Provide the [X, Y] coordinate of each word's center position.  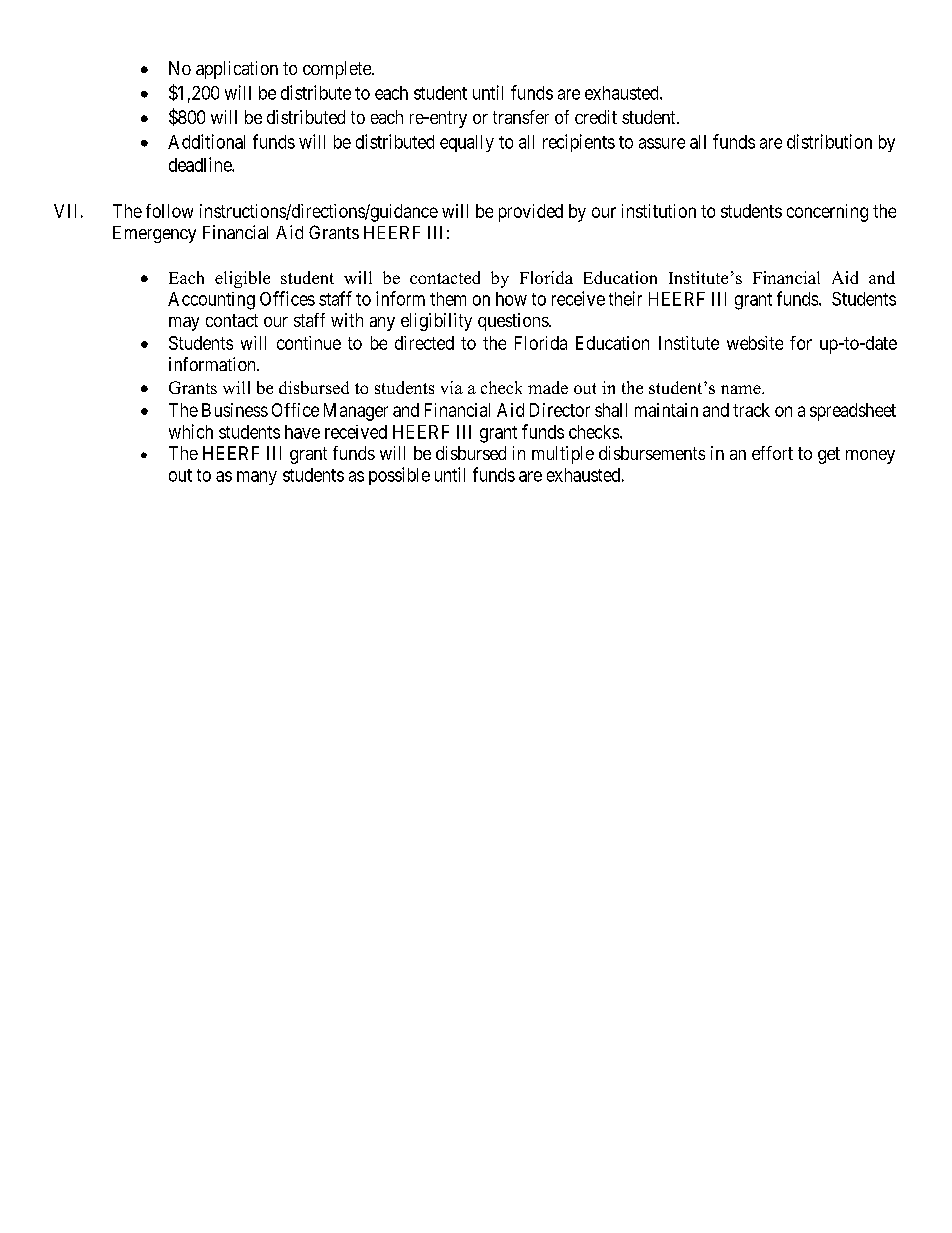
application [237, 70]
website [755, 343]
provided [531, 213]
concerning [827, 213]
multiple [563, 455]
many [257, 478]
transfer [521, 117]
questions [514, 322]
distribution [829, 141]
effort [772, 453]
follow [169, 211]
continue [309, 343]
